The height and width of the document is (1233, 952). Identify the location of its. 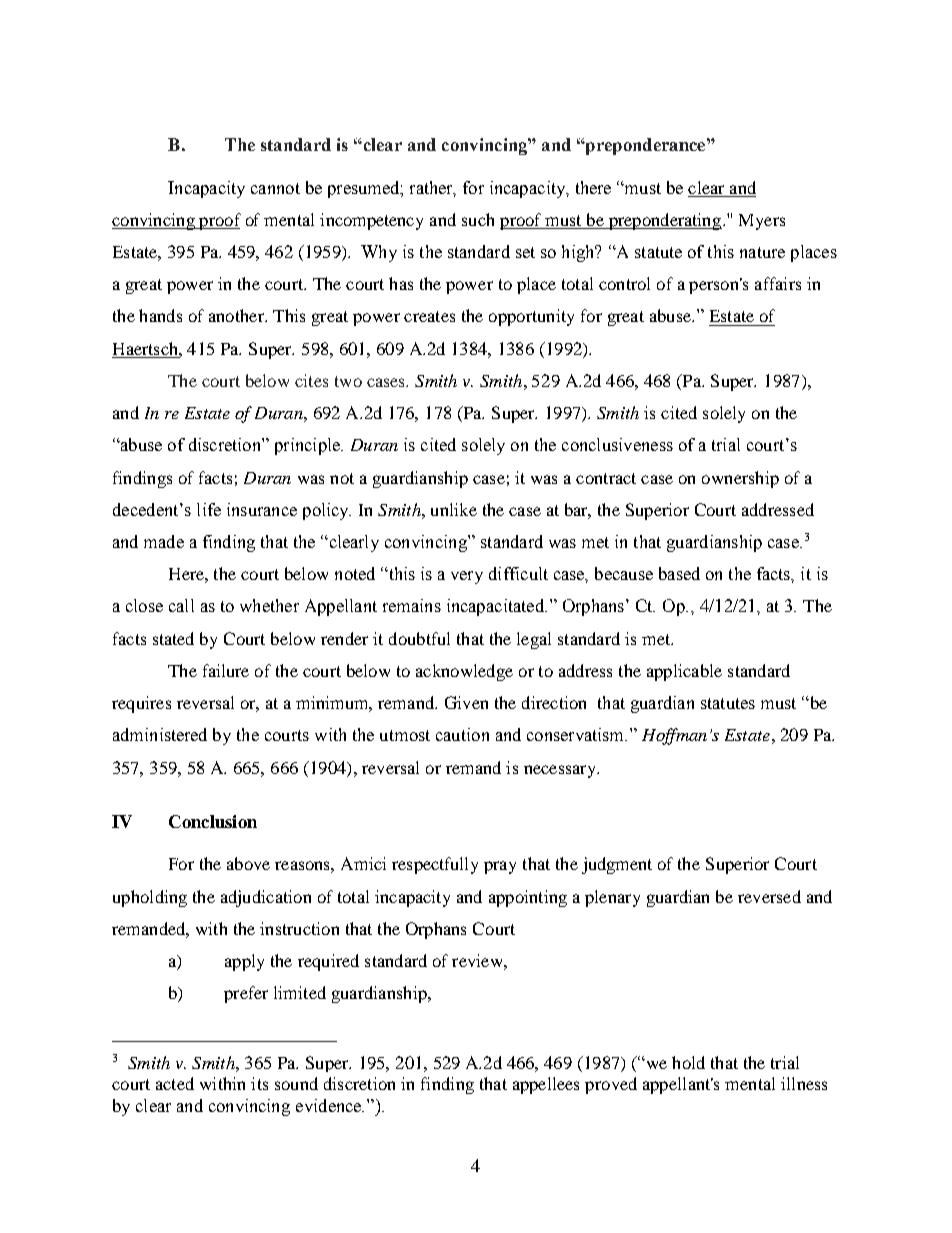
(259, 1083).
